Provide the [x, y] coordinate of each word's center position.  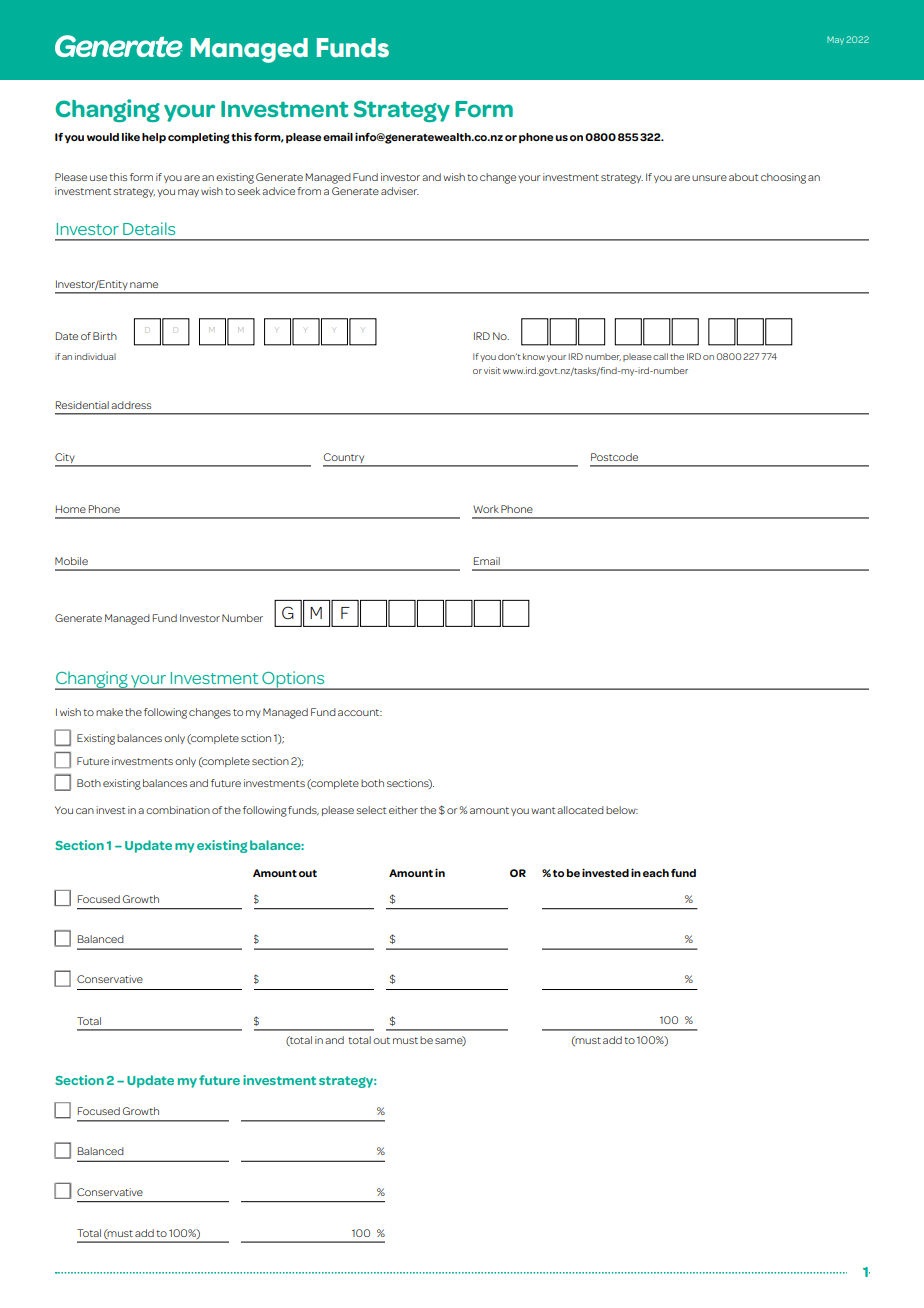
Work [486, 509]
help [154, 138]
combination [178, 810]
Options [293, 680]
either [403, 810]
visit [492, 370]
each [656, 873]
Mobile [71, 561]
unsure [709, 178]
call [660, 356]
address [131, 405]
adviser [400, 191]
